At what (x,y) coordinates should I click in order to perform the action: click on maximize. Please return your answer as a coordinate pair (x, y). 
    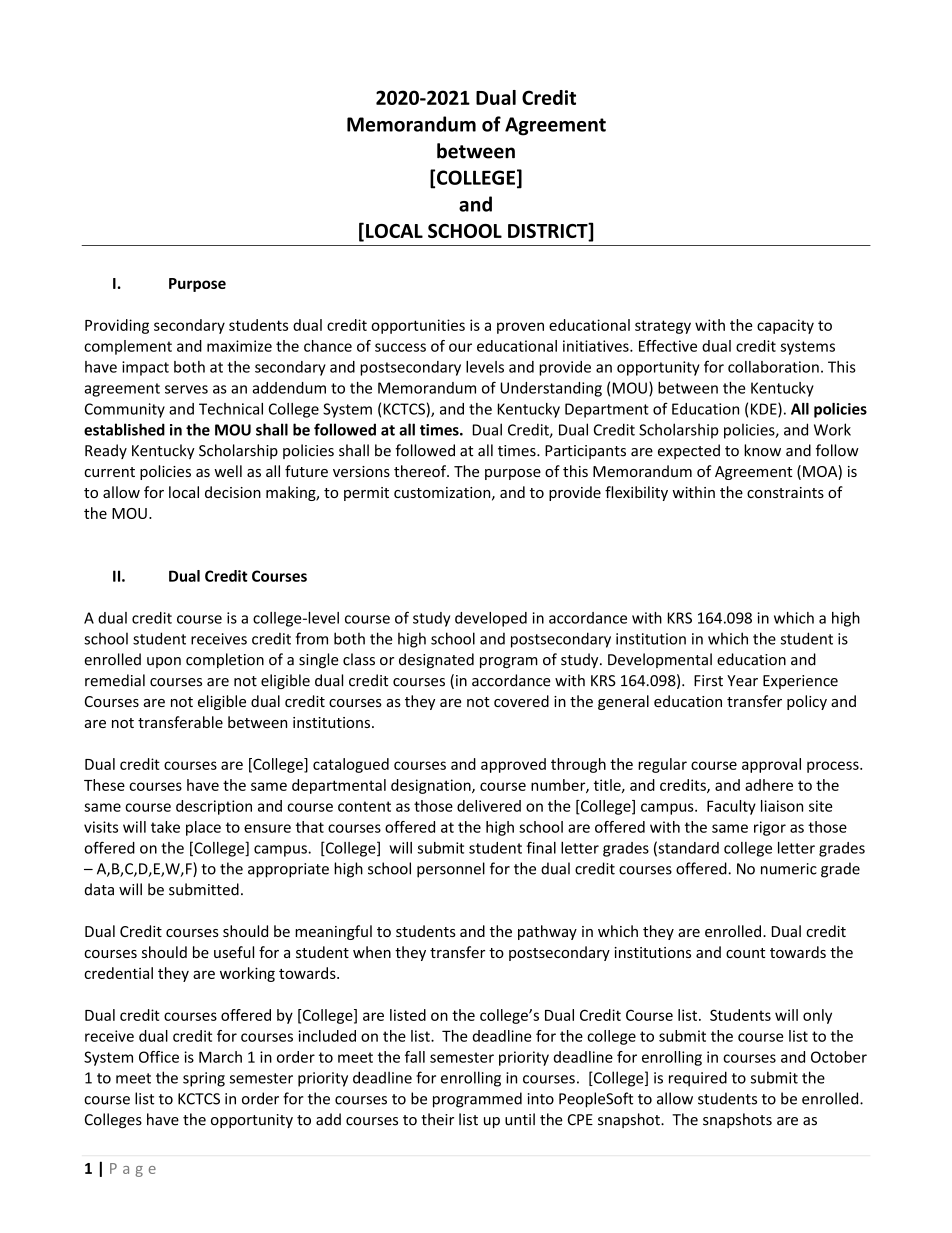
    Looking at the image, I should click on (239, 346).
